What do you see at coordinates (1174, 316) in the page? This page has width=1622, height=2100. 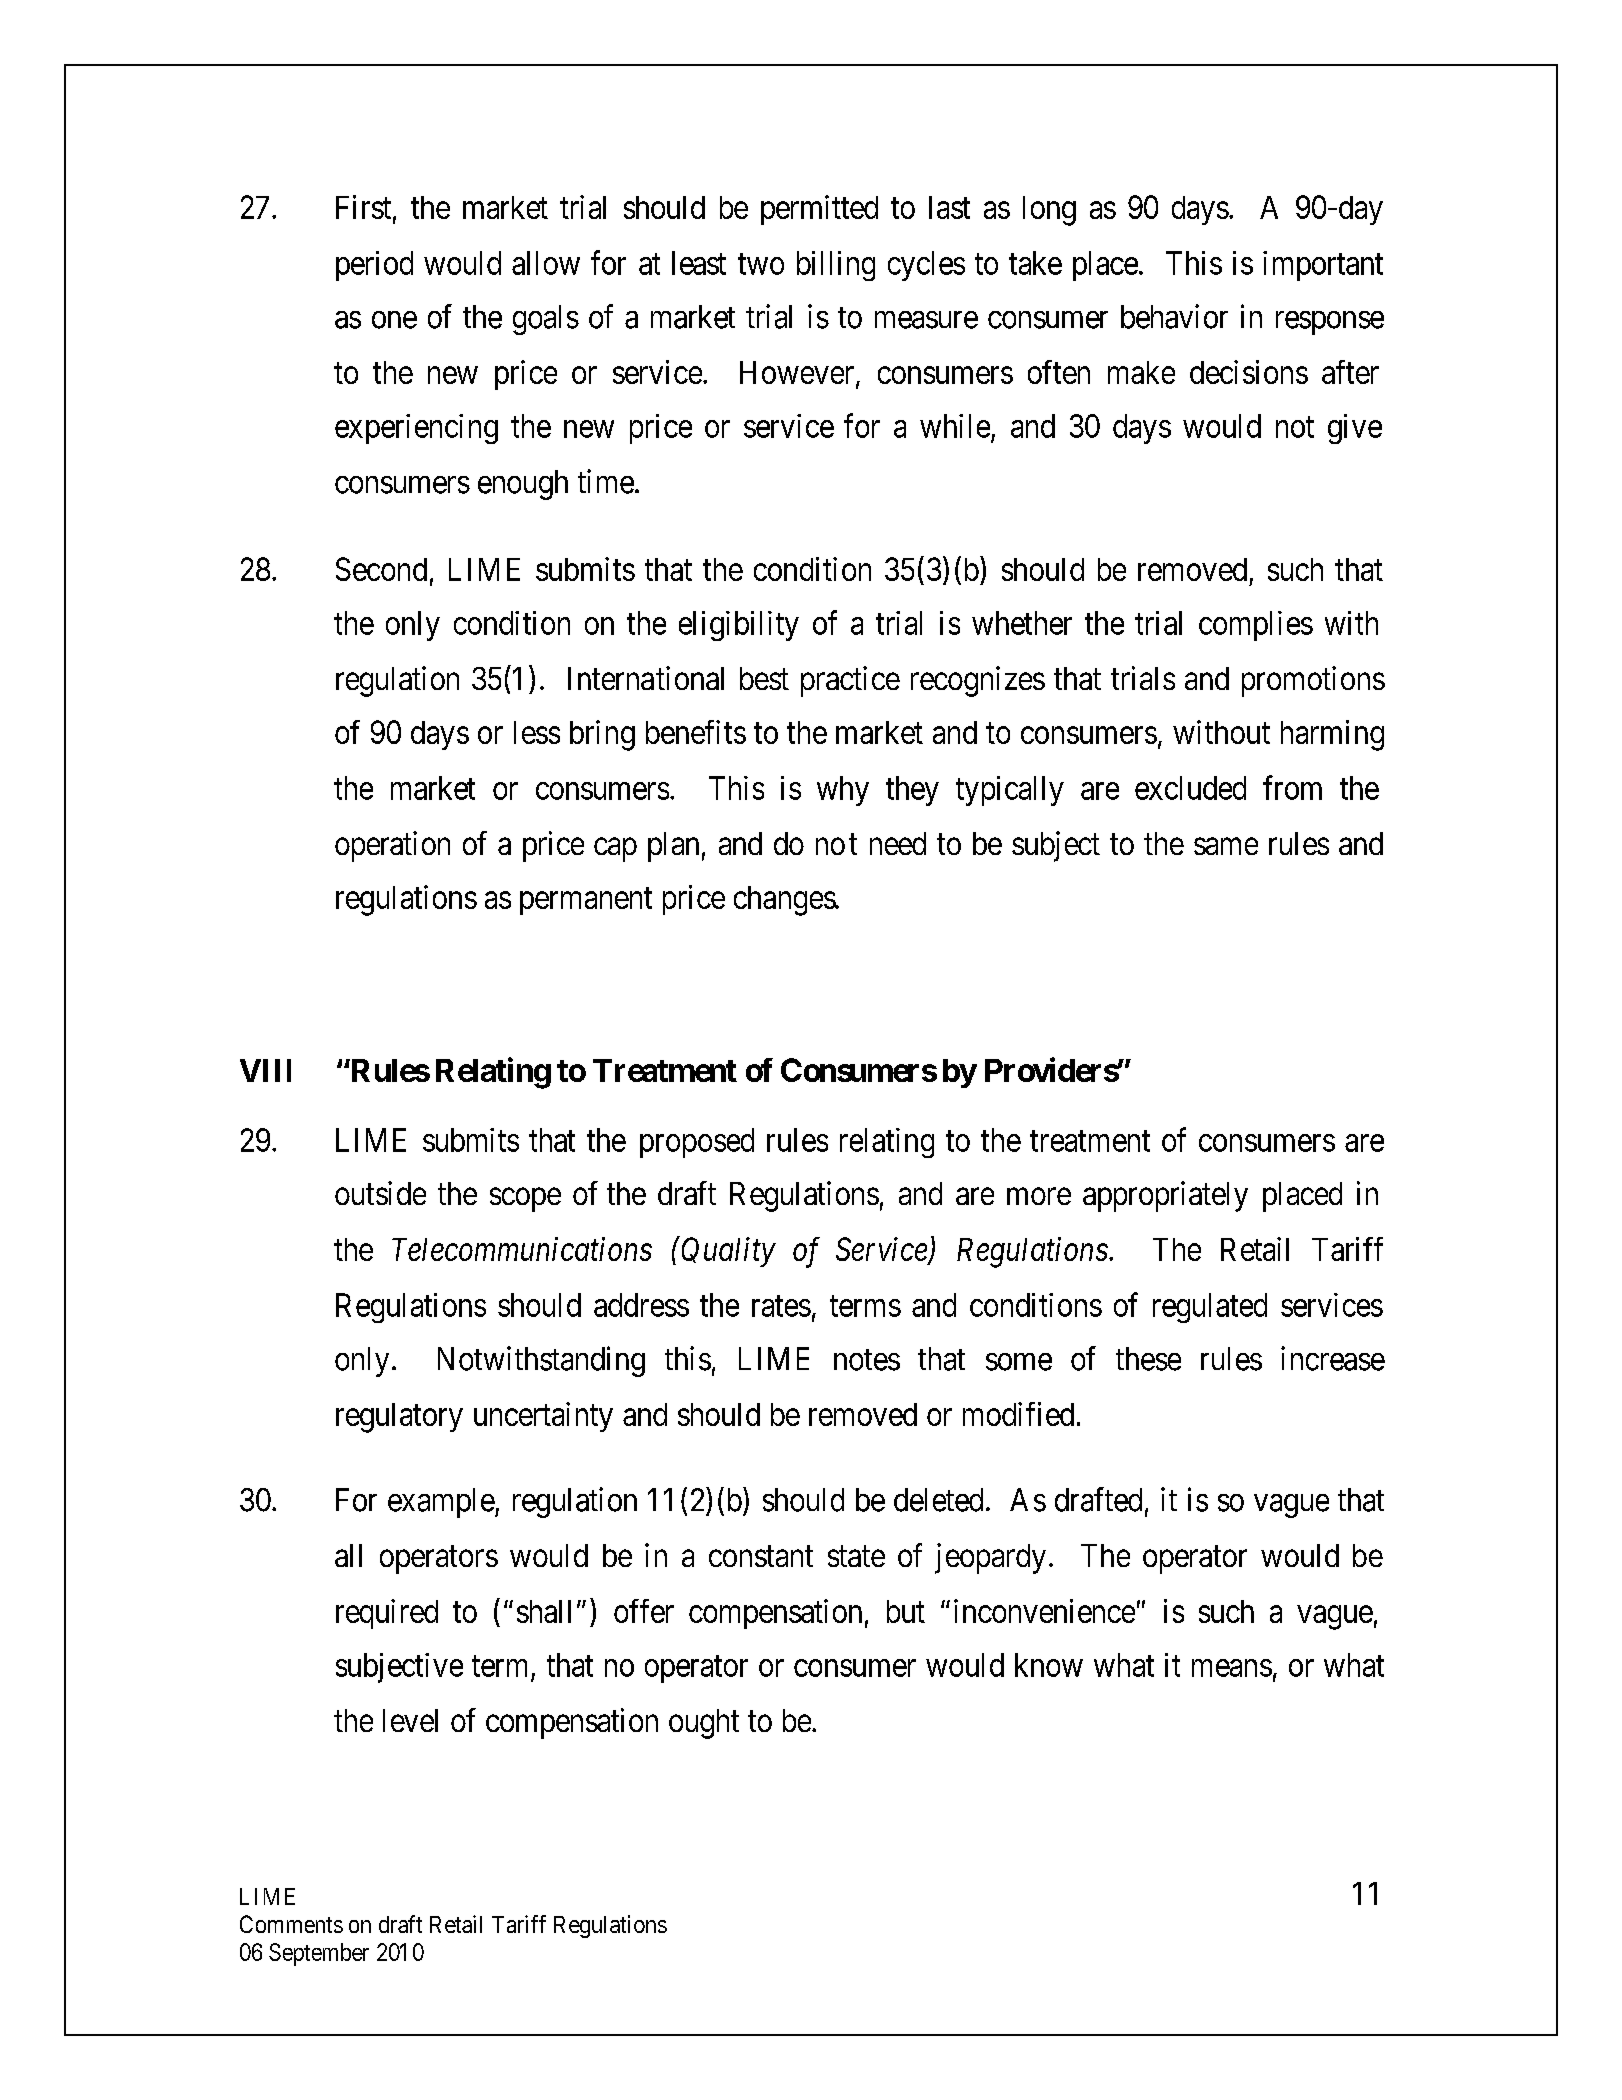 I see `behavior` at bounding box center [1174, 316].
